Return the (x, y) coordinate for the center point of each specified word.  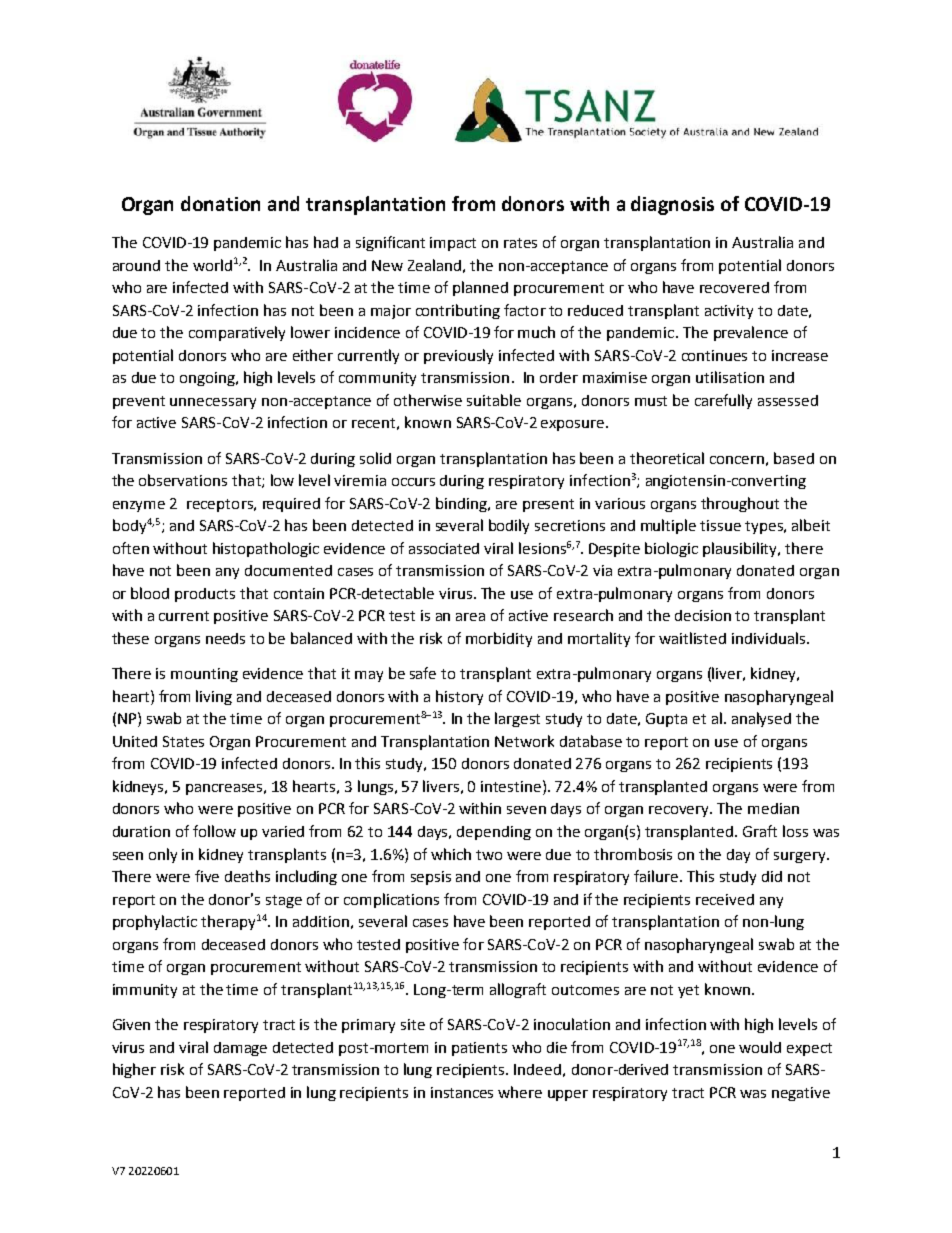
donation (220, 203)
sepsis (431, 878)
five (207, 876)
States (183, 741)
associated (444, 548)
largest (517, 719)
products (205, 595)
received (725, 899)
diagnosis (672, 205)
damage (240, 1049)
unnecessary (213, 403)
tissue (720, 525)
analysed (761, 719)
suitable (494, 400)
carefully (723, 401)
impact (453, 244)
